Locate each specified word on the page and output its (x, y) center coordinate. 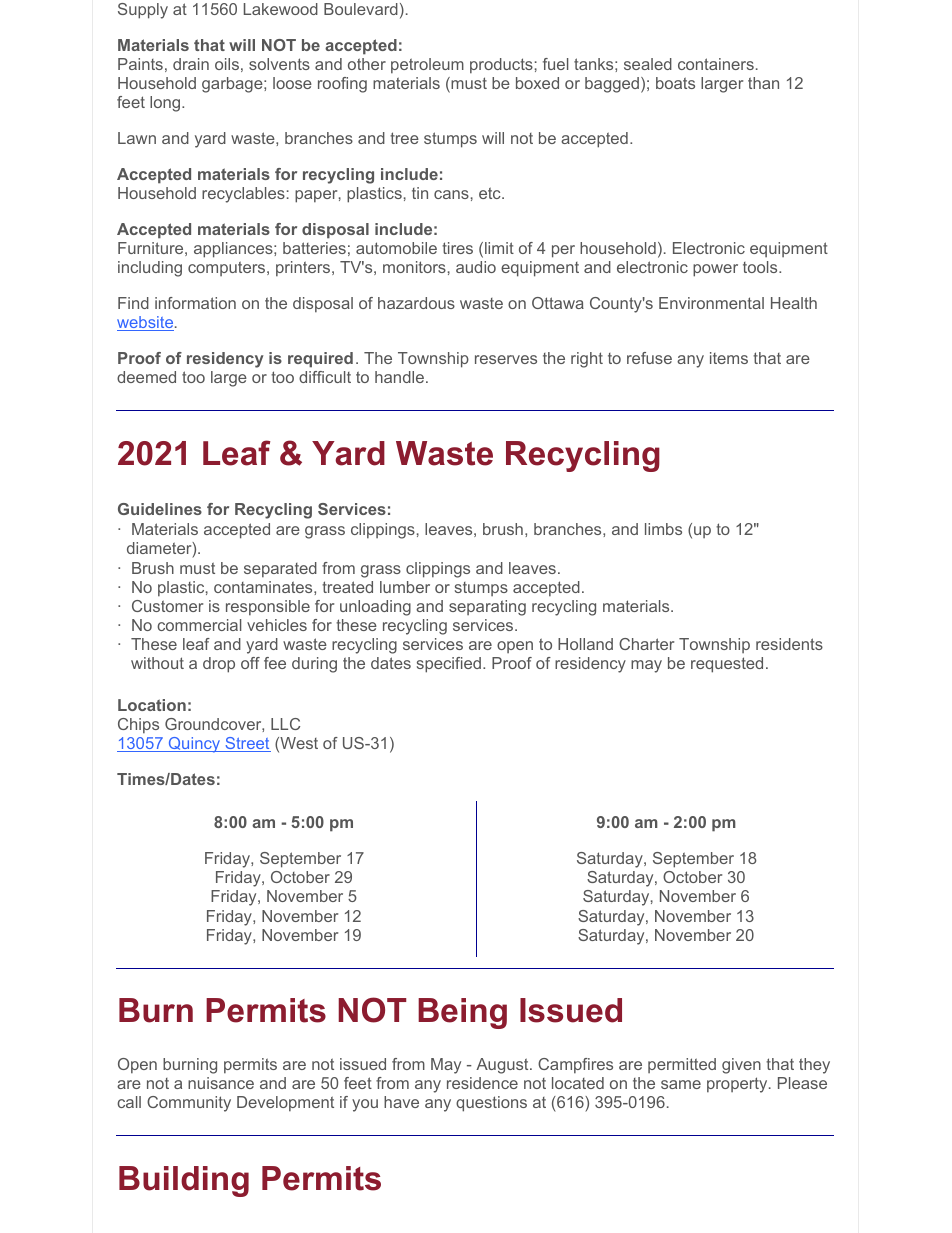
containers (716, 64)
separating (487, 608)
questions (491, 1104)
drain (191, 64)
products (501, 66)
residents (789, 644)
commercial (199, 625)
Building (184, 1181)
